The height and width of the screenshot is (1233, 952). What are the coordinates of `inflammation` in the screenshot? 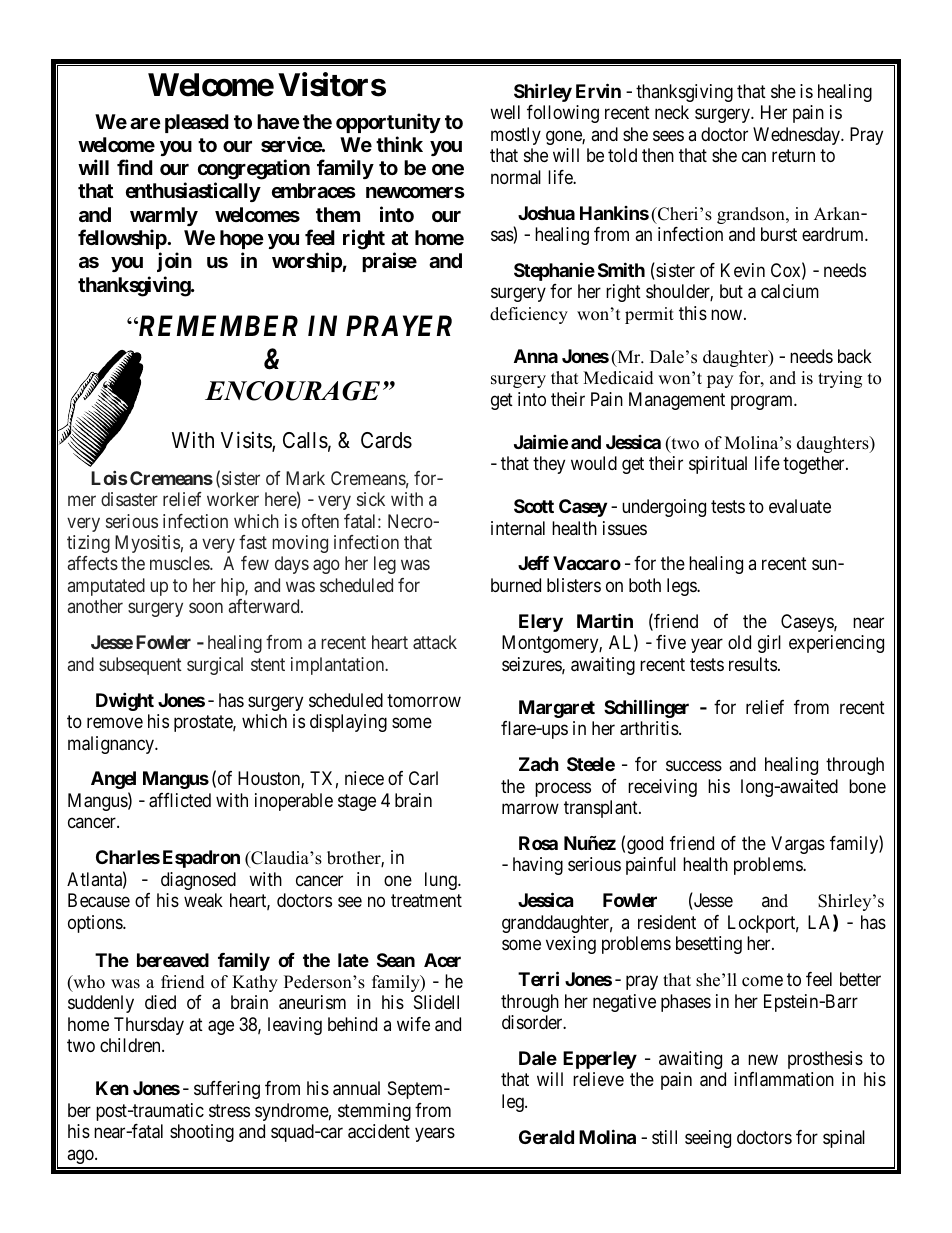 It's located at (784, 1079).
